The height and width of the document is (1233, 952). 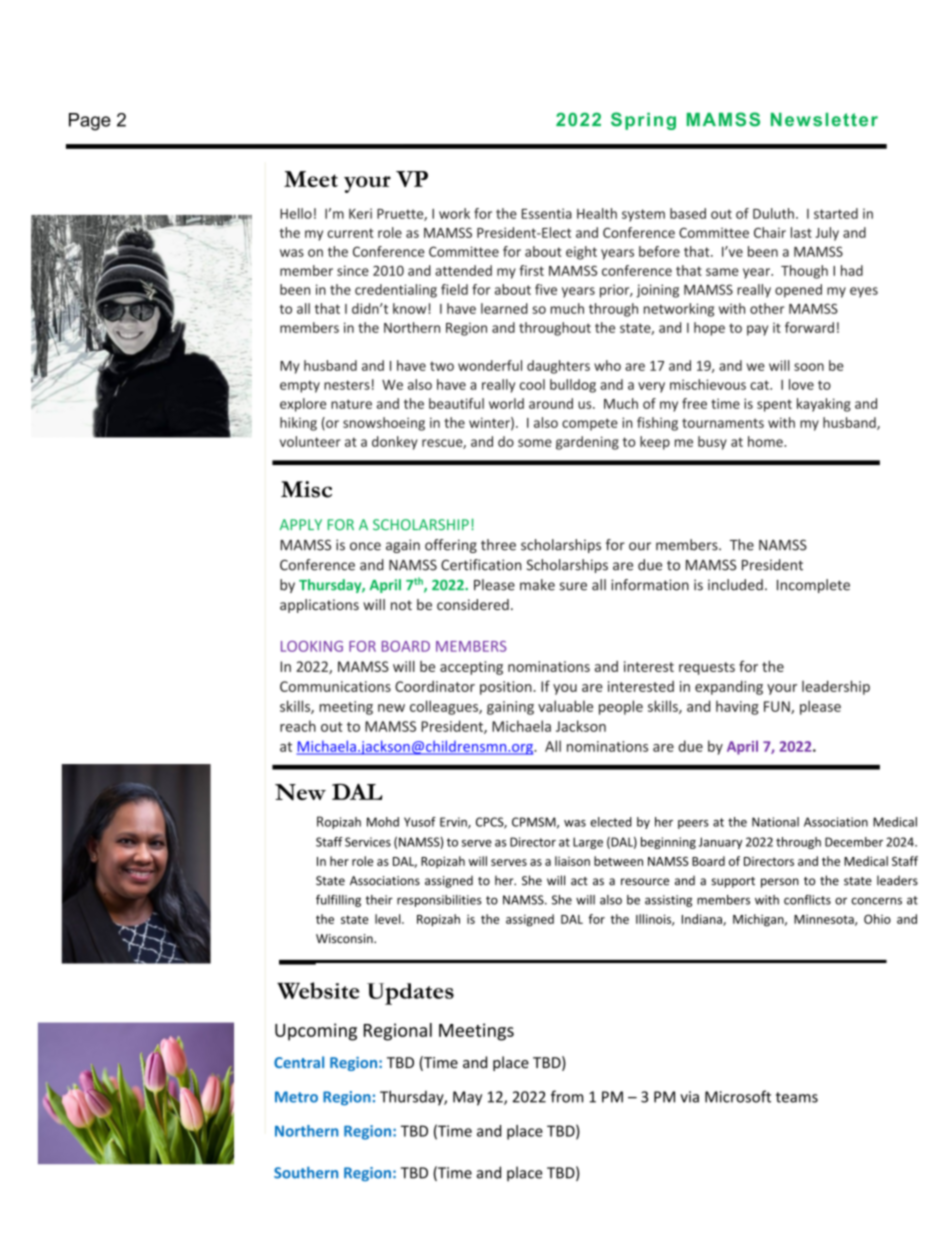 I want to click on Page, so click(x=90, y=122).
